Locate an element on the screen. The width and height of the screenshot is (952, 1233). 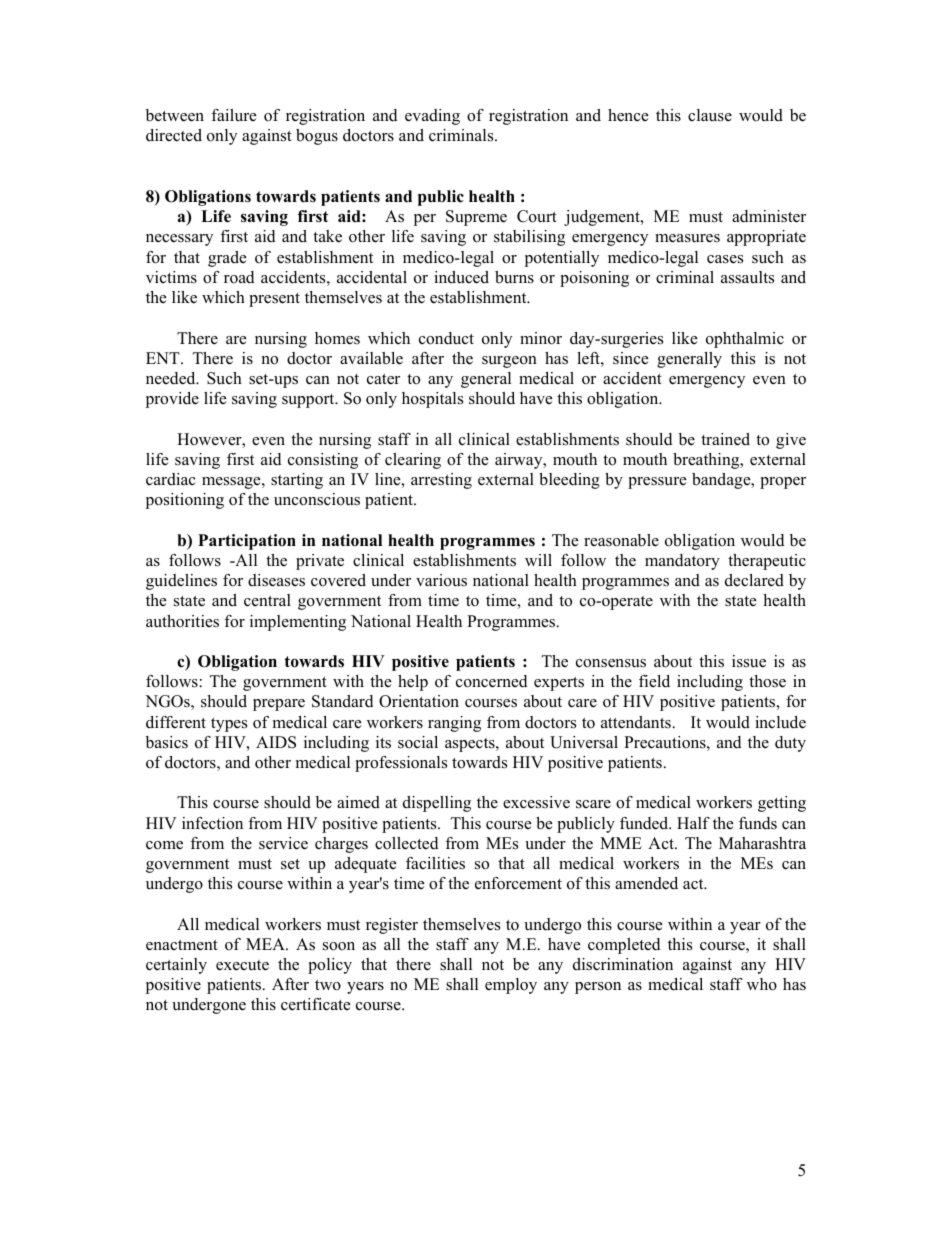
failure is located at coordinates (234, 115).
